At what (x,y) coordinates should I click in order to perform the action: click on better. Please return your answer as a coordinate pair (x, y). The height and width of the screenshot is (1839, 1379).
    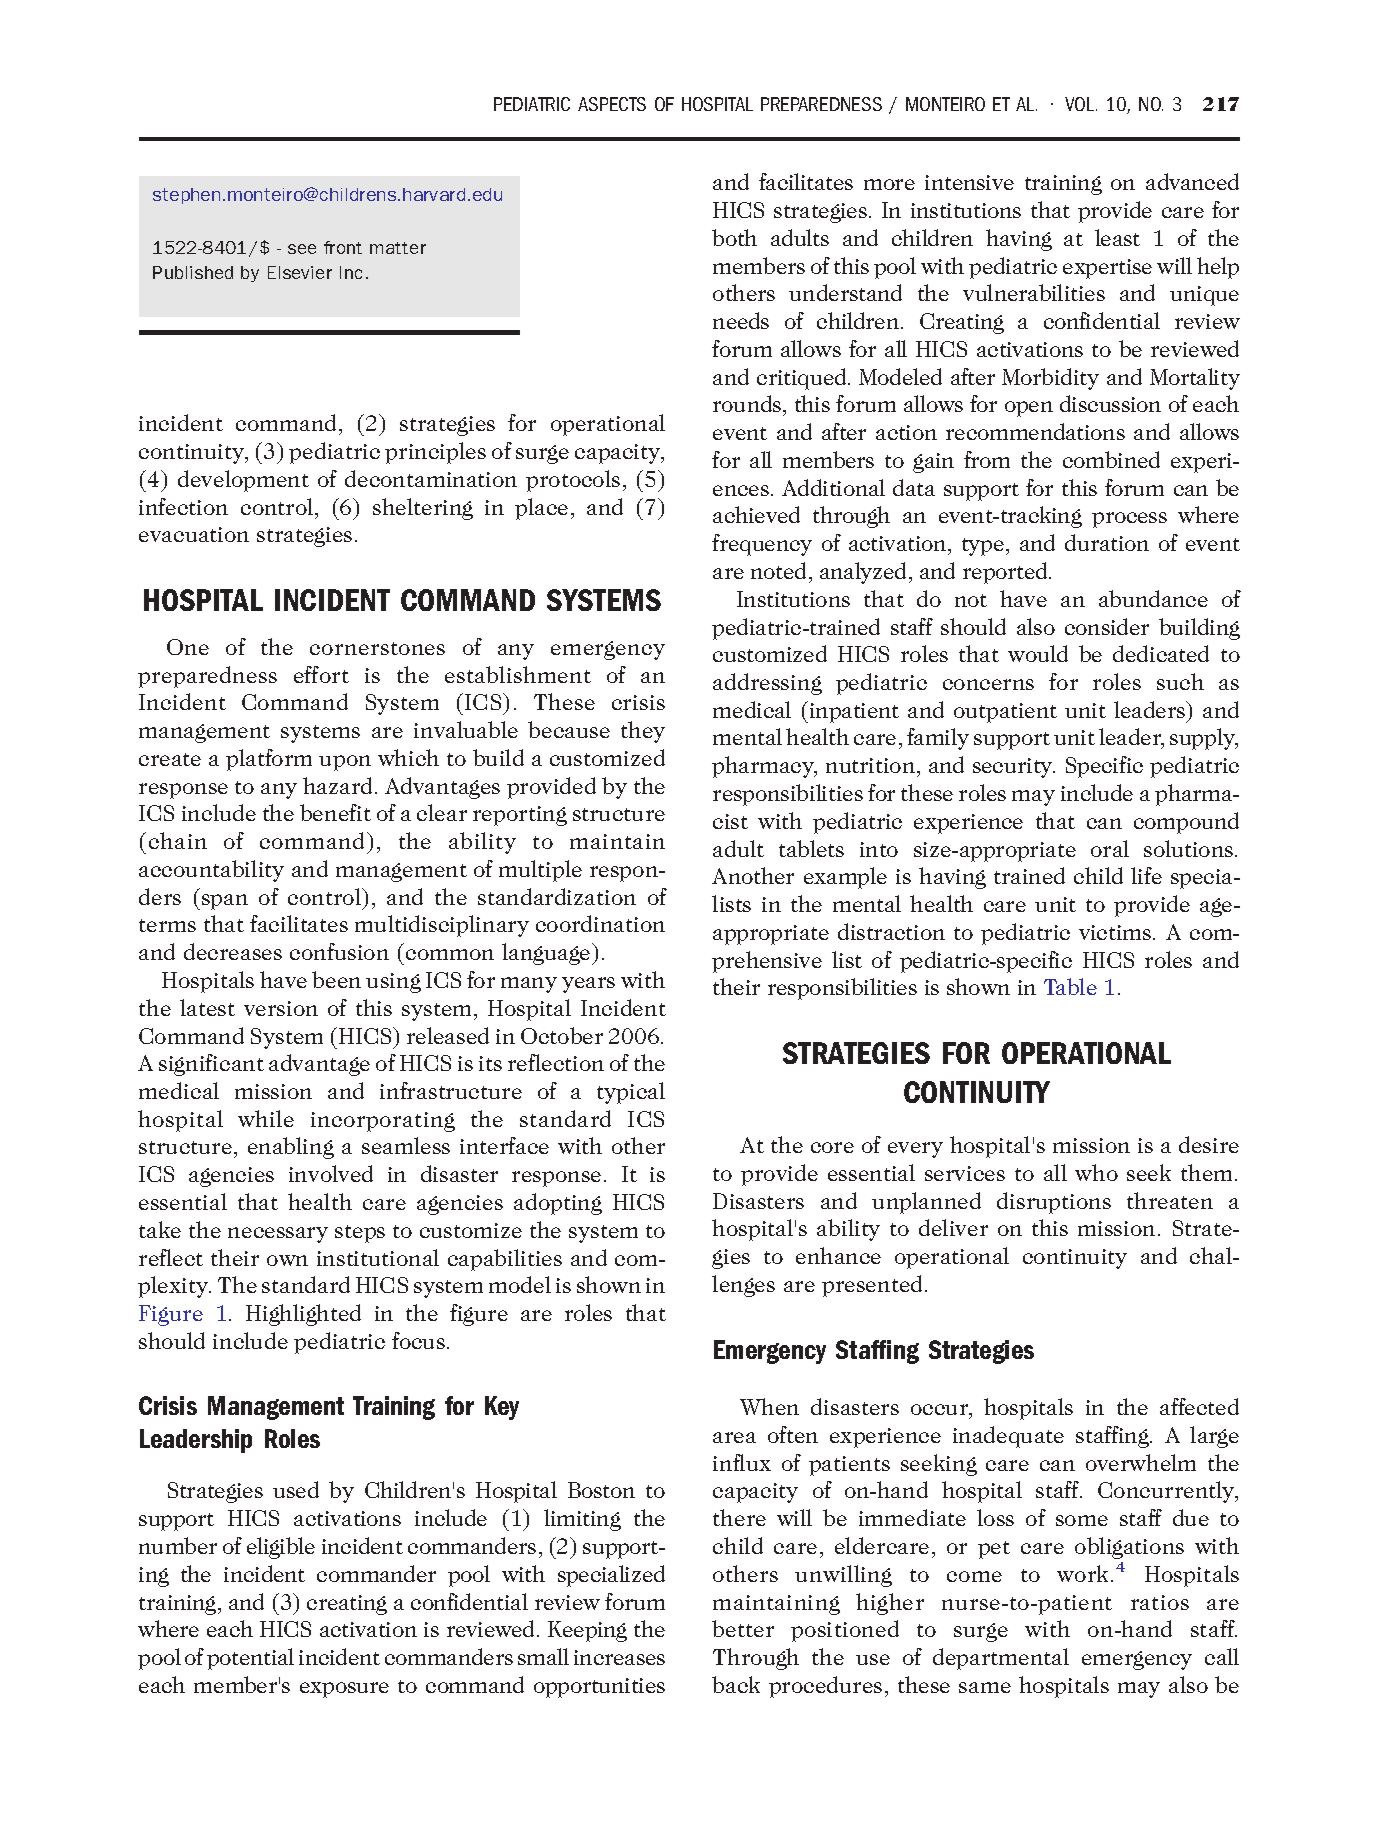
    Looking at the image, I should click on (743, 1628).
